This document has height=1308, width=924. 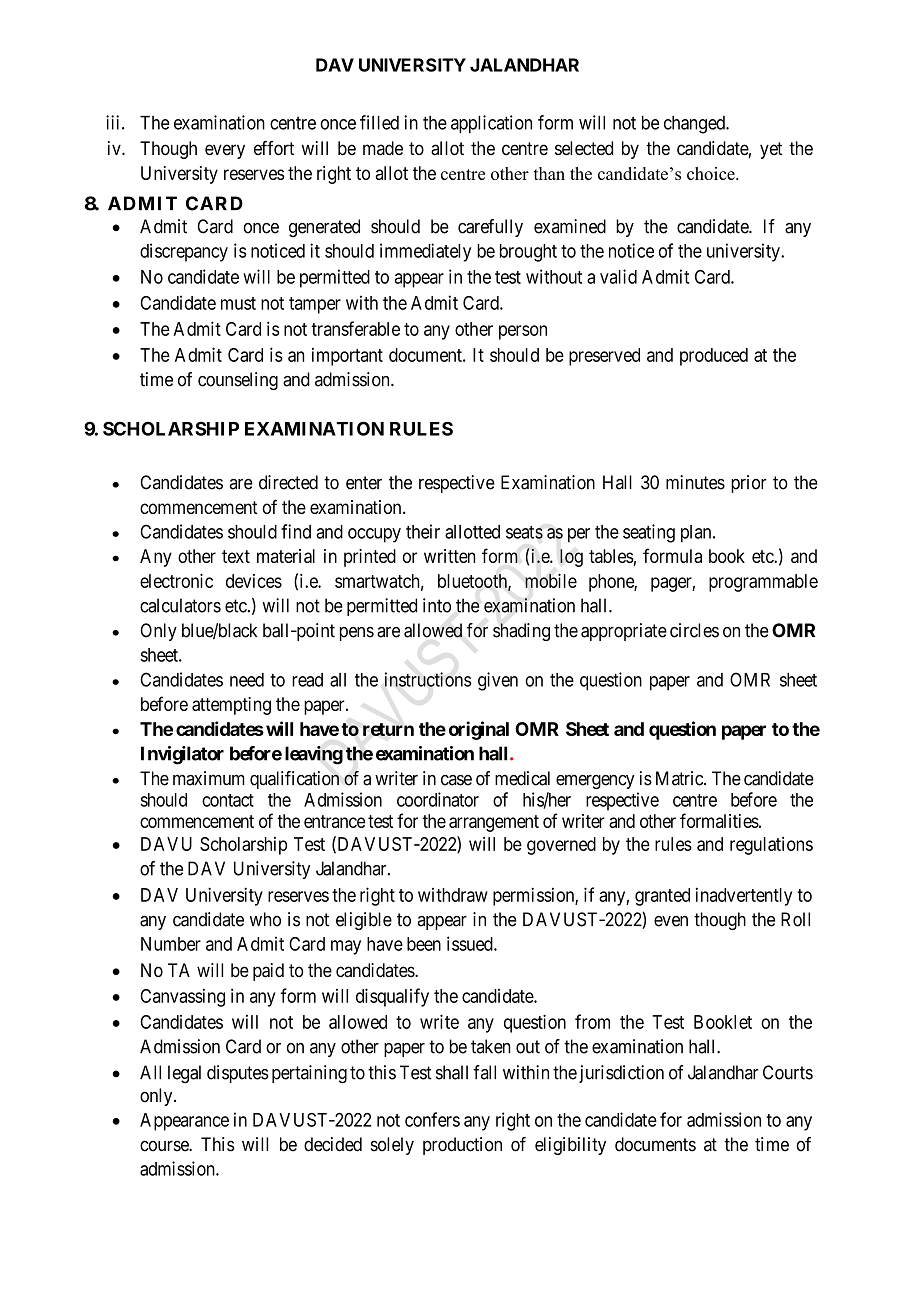 What do you see at coordinates (238, 1074) in the document?
I see `disputes` at bounding box center [238, 1074].
